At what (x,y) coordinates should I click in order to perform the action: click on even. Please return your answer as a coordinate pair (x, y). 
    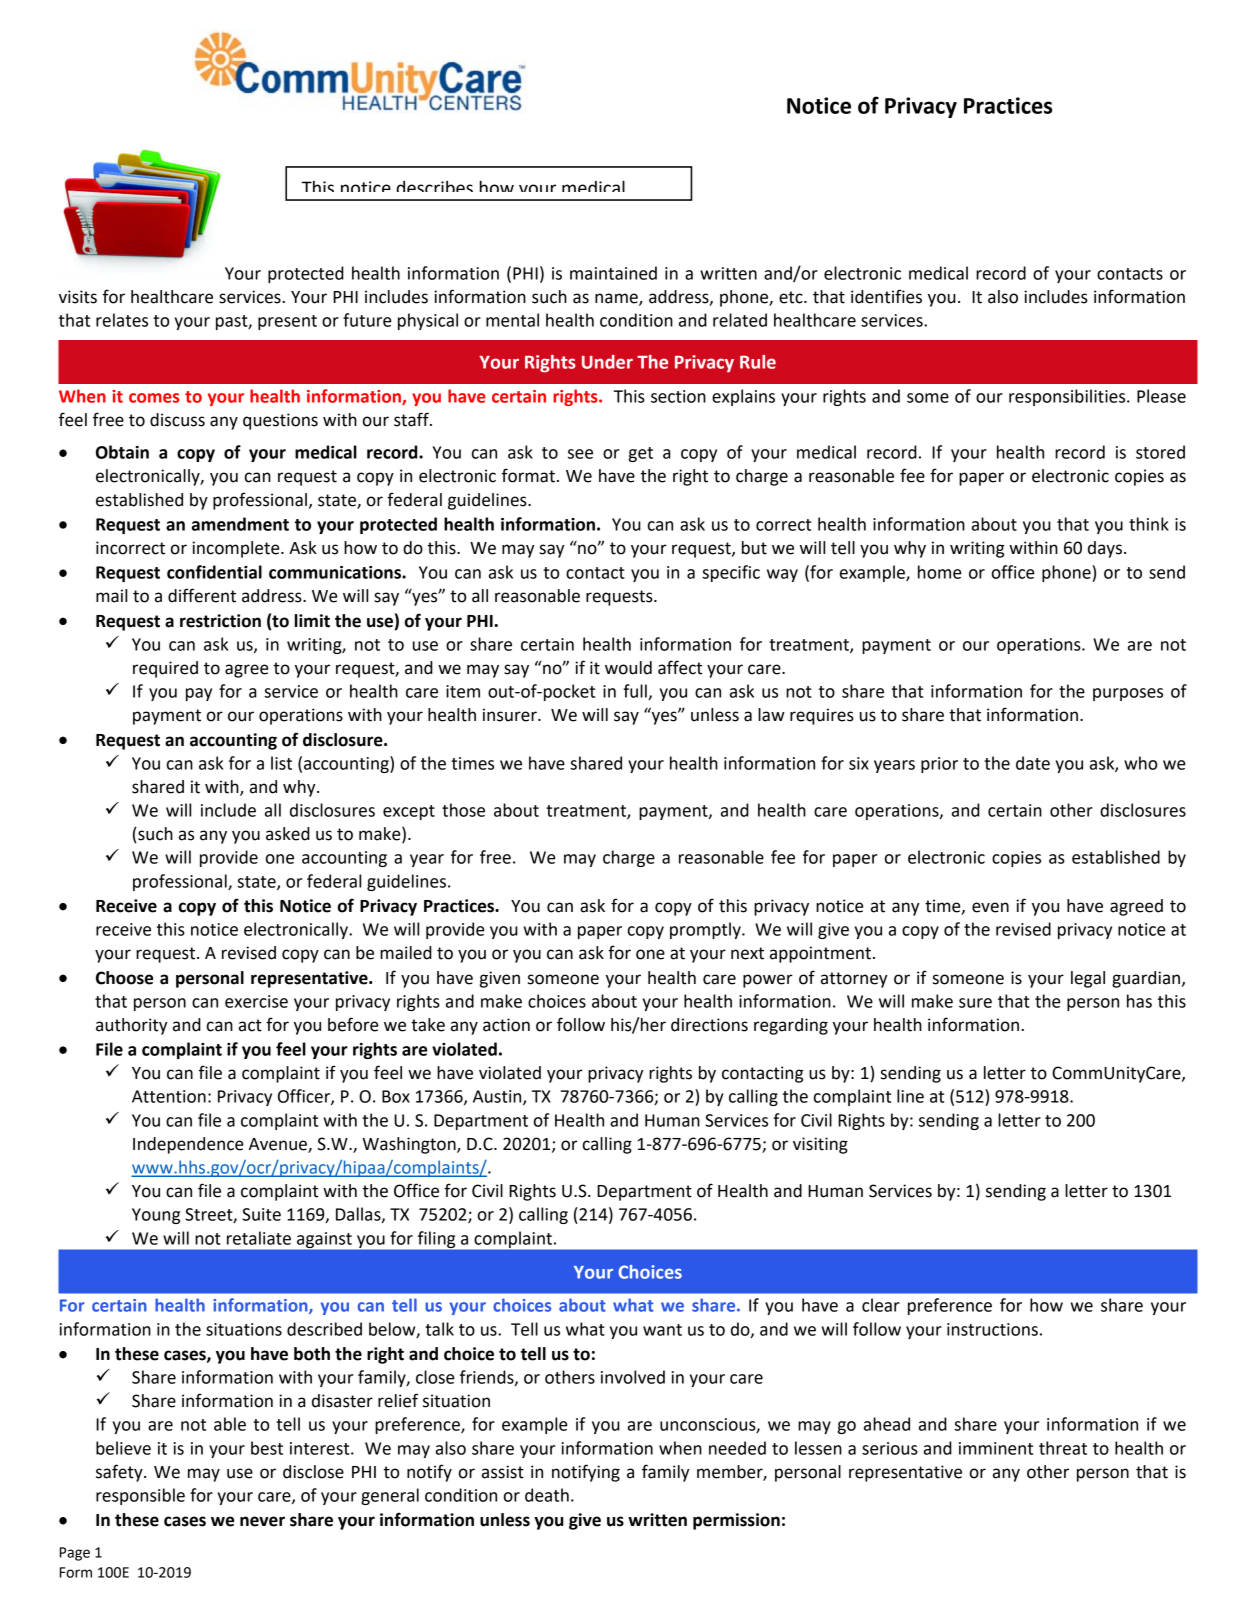
    Looking at the image, I should click on (990, 907).
